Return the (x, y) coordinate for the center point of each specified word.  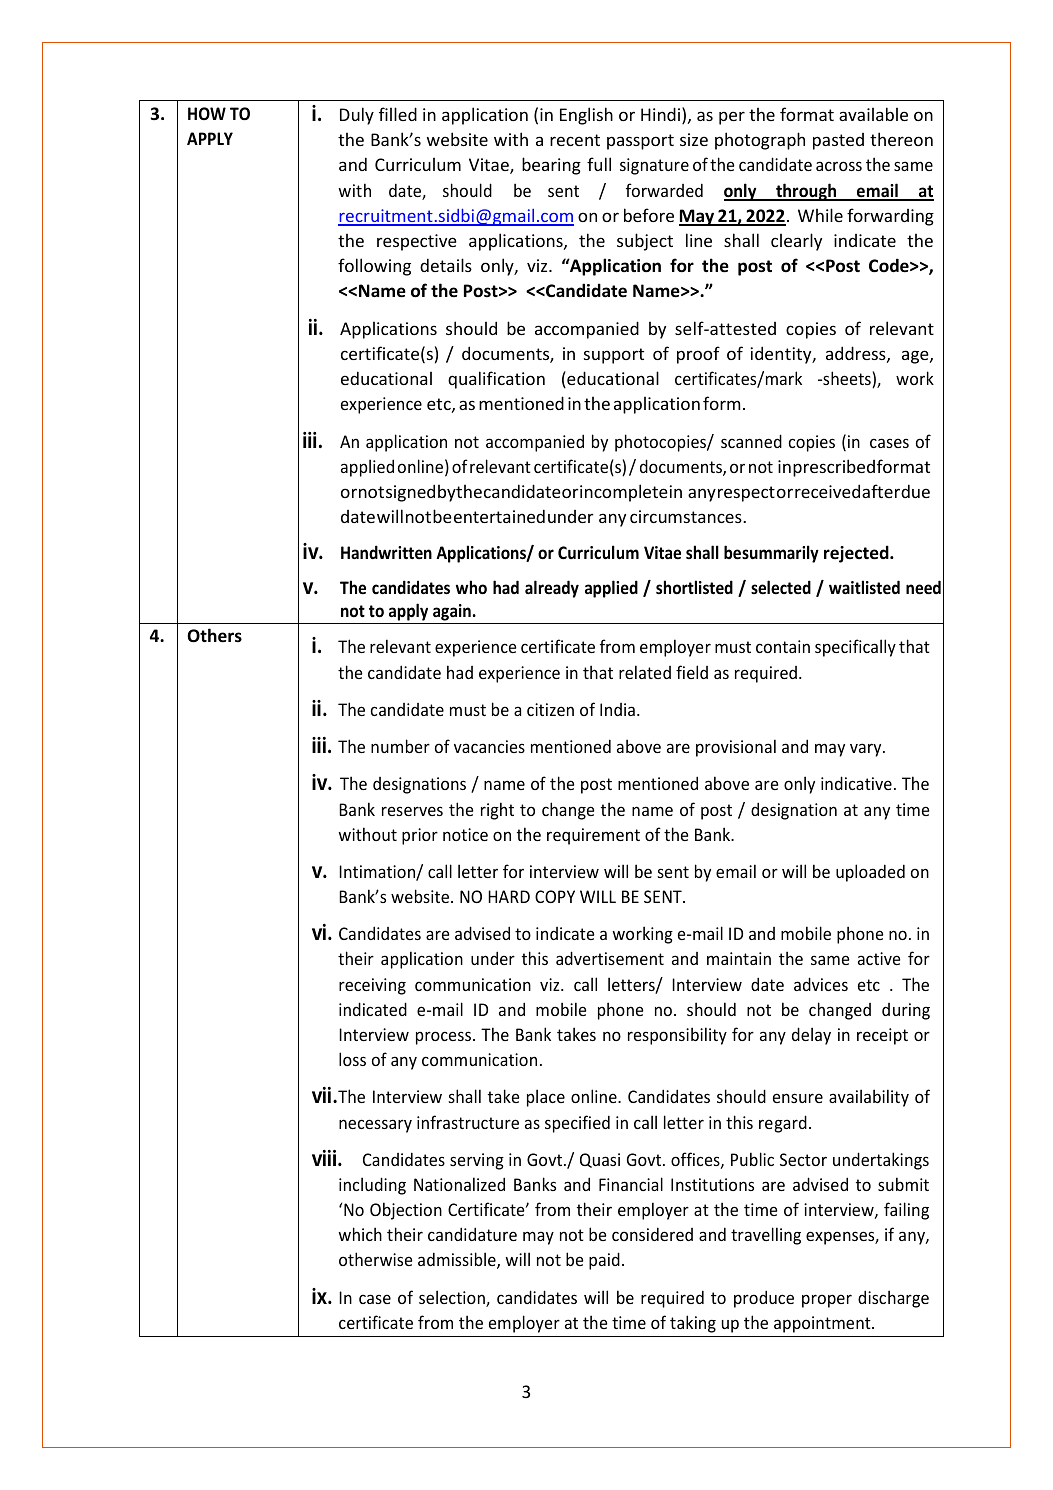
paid (604, 1261)
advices (821, 984)
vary (867, 750)
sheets (847, 379)
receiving (372, 986)
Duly (357, 116)
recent (575, 140)
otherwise (376, 1259)
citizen (550, 709)
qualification (496, 380)
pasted (838, 141)
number (400, 746)
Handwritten (386, 552)
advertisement (610, 958)
